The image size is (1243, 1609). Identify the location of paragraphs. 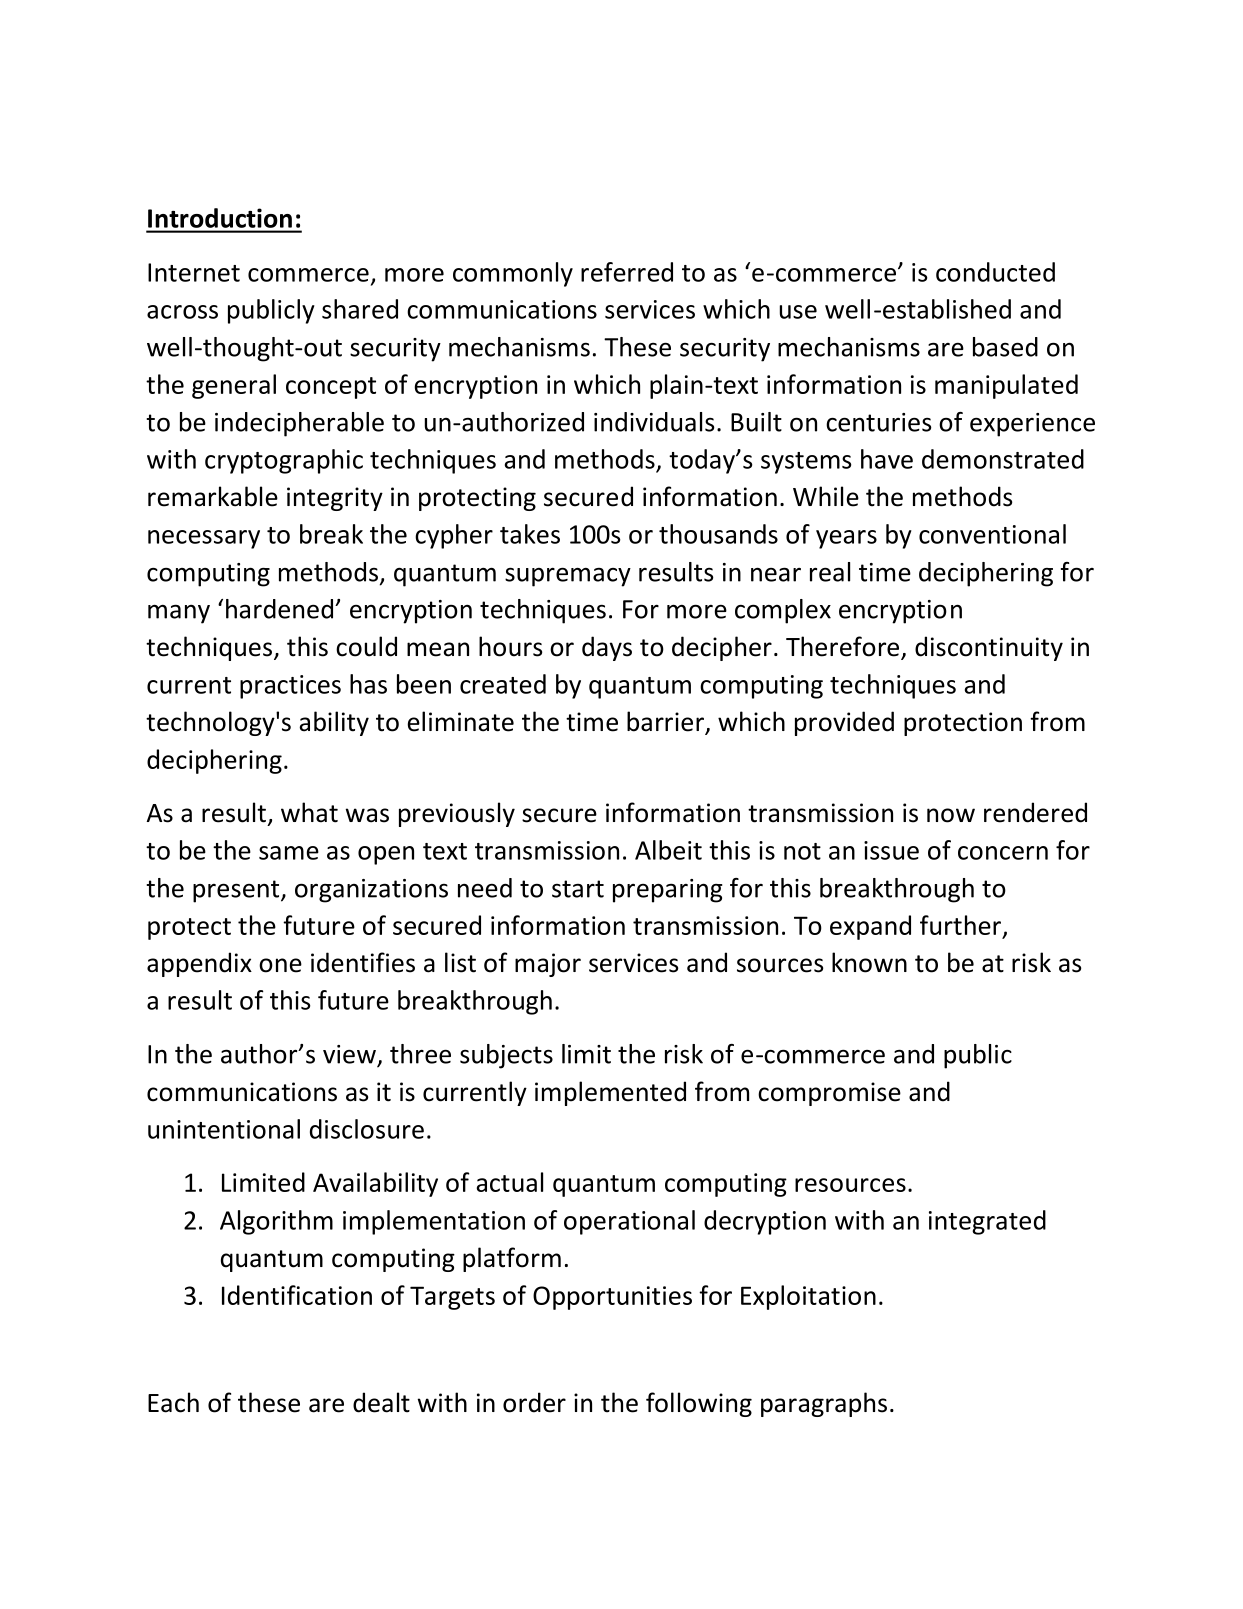
(824, 1404).
